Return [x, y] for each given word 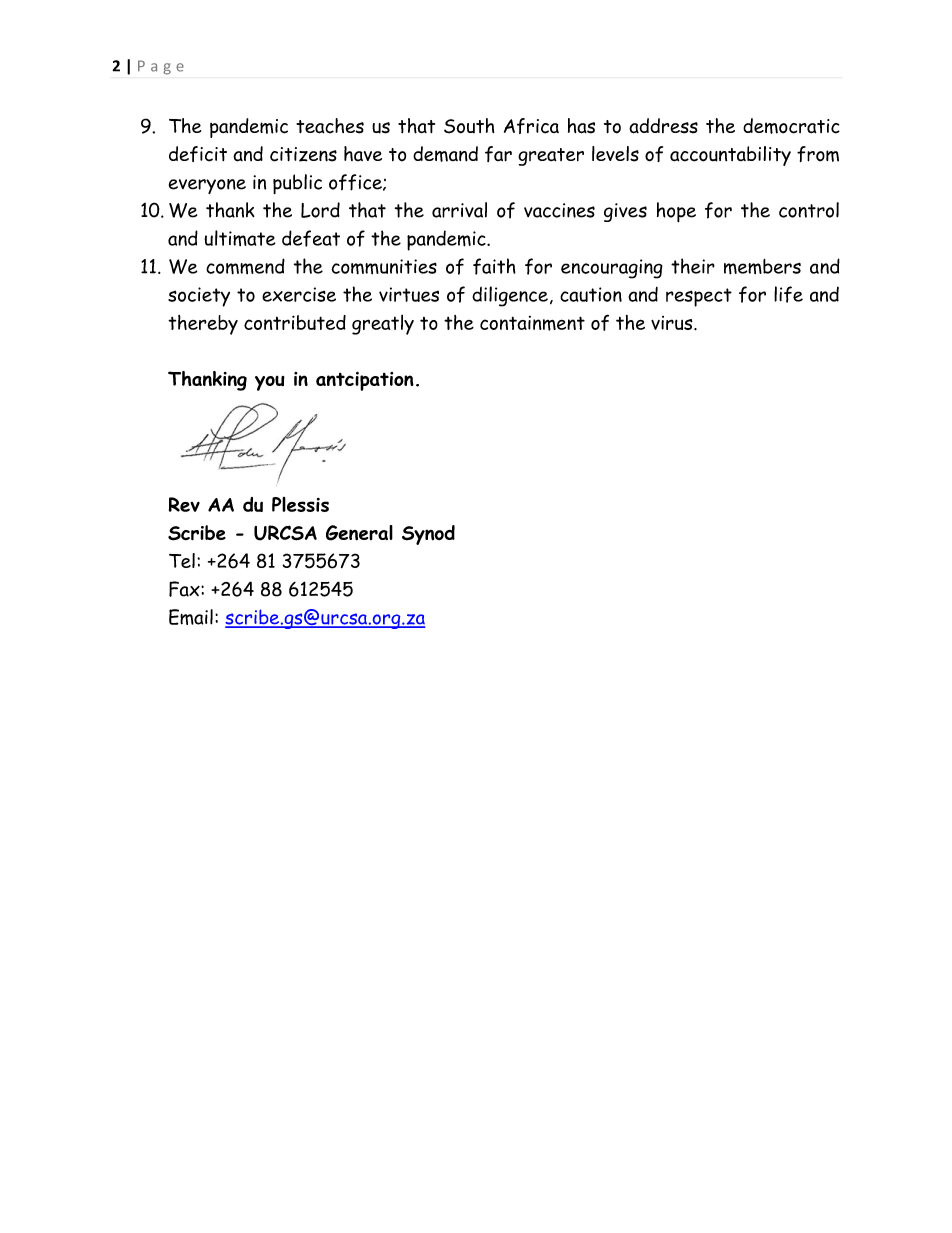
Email [191, 617]
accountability [730, 156]
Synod [428, 535]
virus [673, 323]
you [270, 383]
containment [532, 323]
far [498, 154]
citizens [303, 154]
